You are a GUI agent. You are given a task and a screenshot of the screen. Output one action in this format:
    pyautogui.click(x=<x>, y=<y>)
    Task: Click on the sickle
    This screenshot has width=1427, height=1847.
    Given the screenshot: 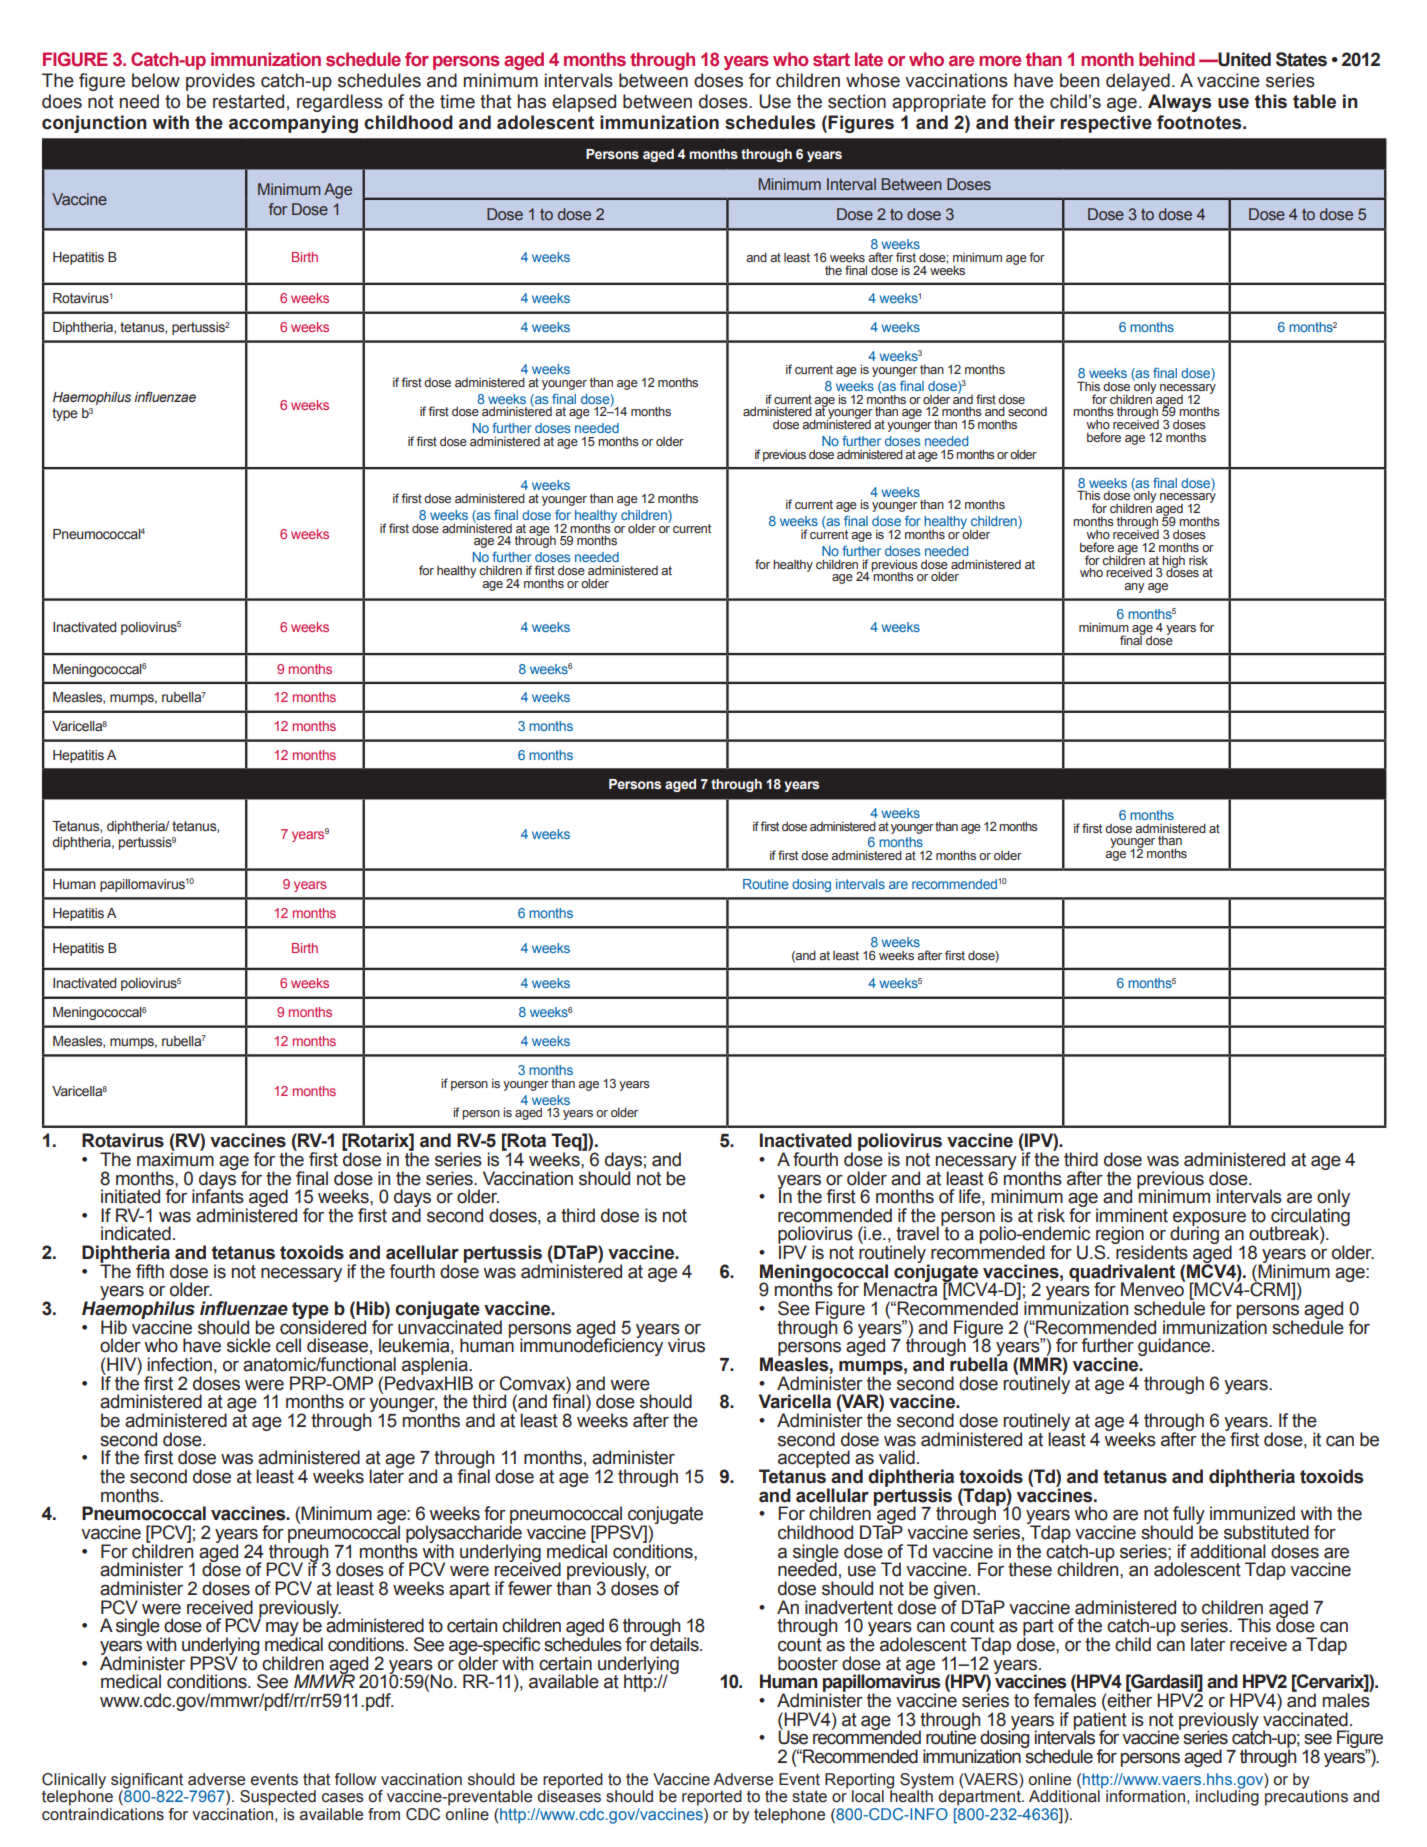 What is the action you would take?
    pyautogui.click(x=249, y=1345)
